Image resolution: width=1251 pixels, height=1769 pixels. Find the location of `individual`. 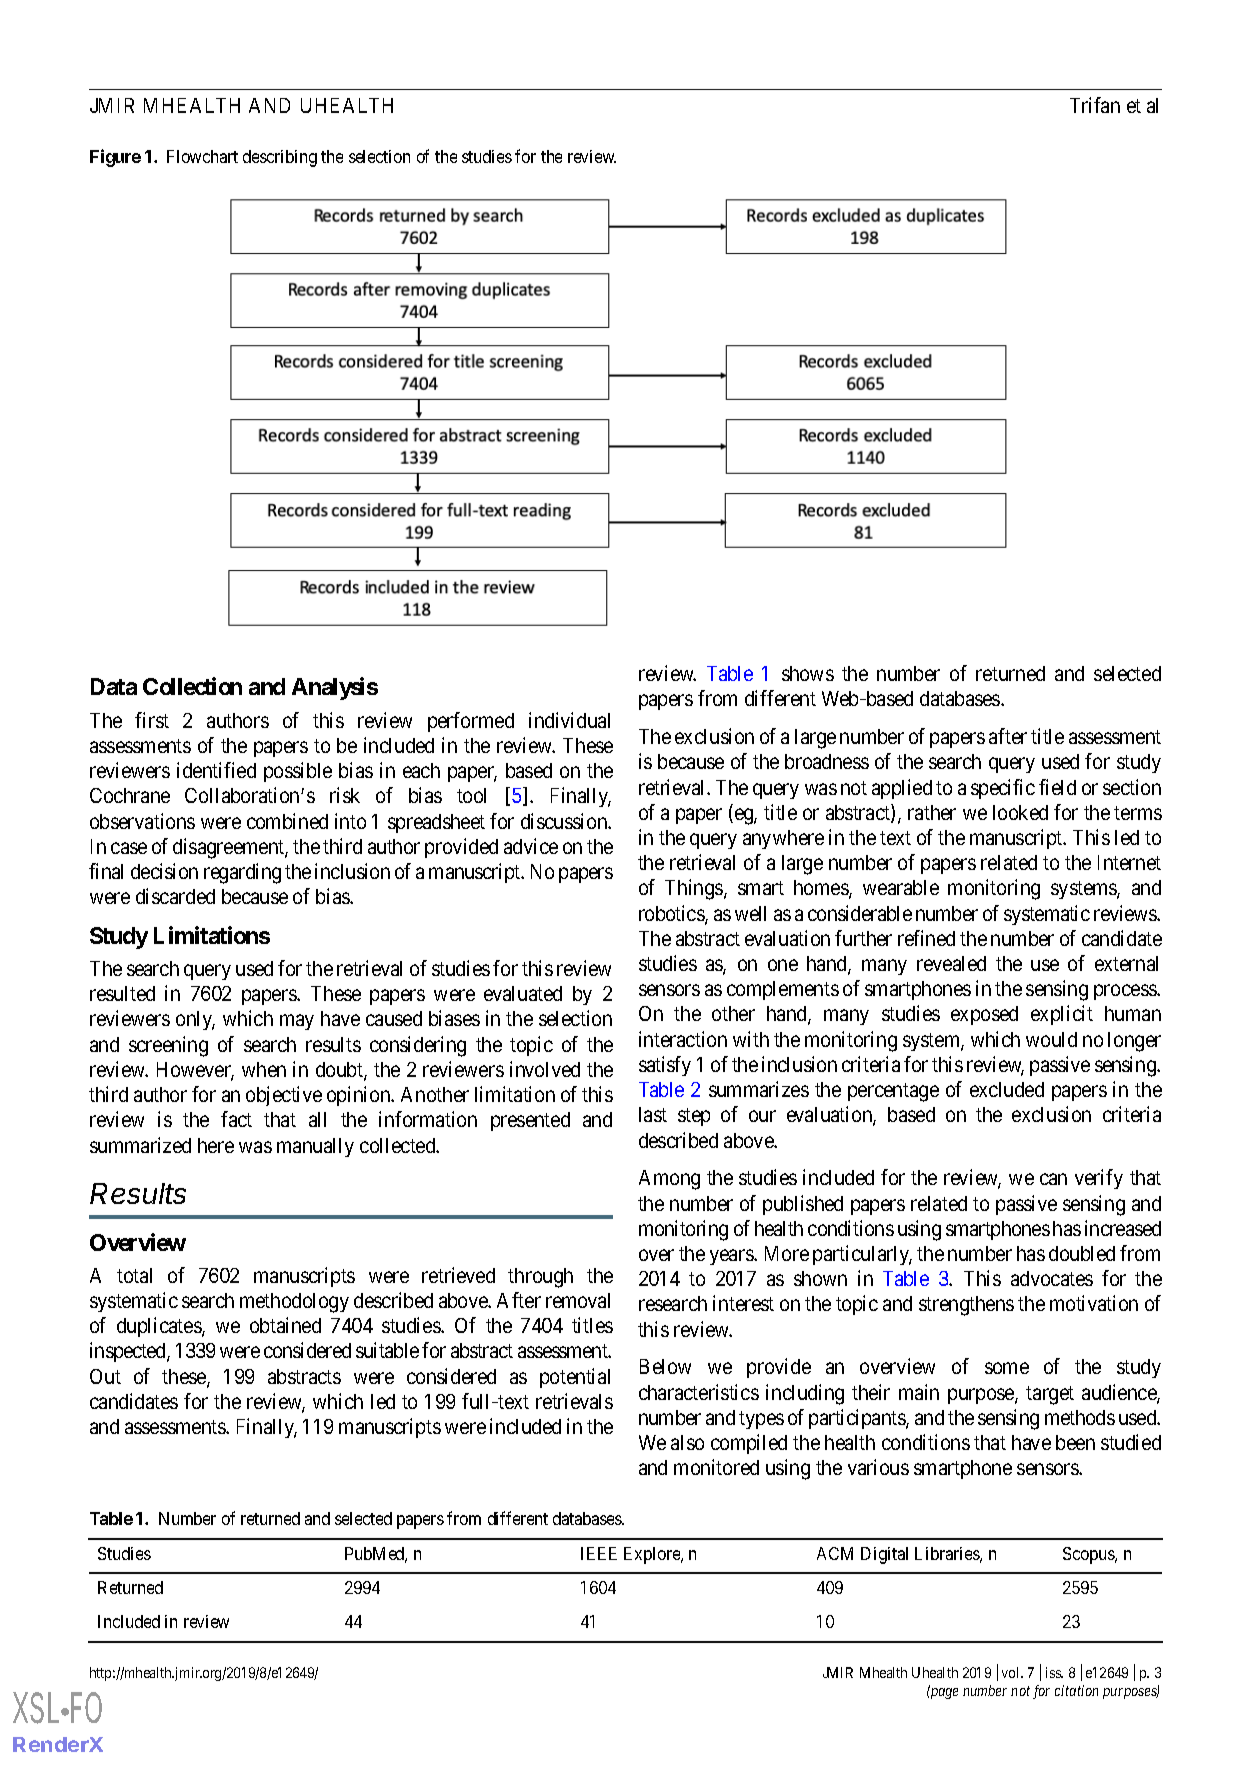

individual is located at coordinates (569, 720).
